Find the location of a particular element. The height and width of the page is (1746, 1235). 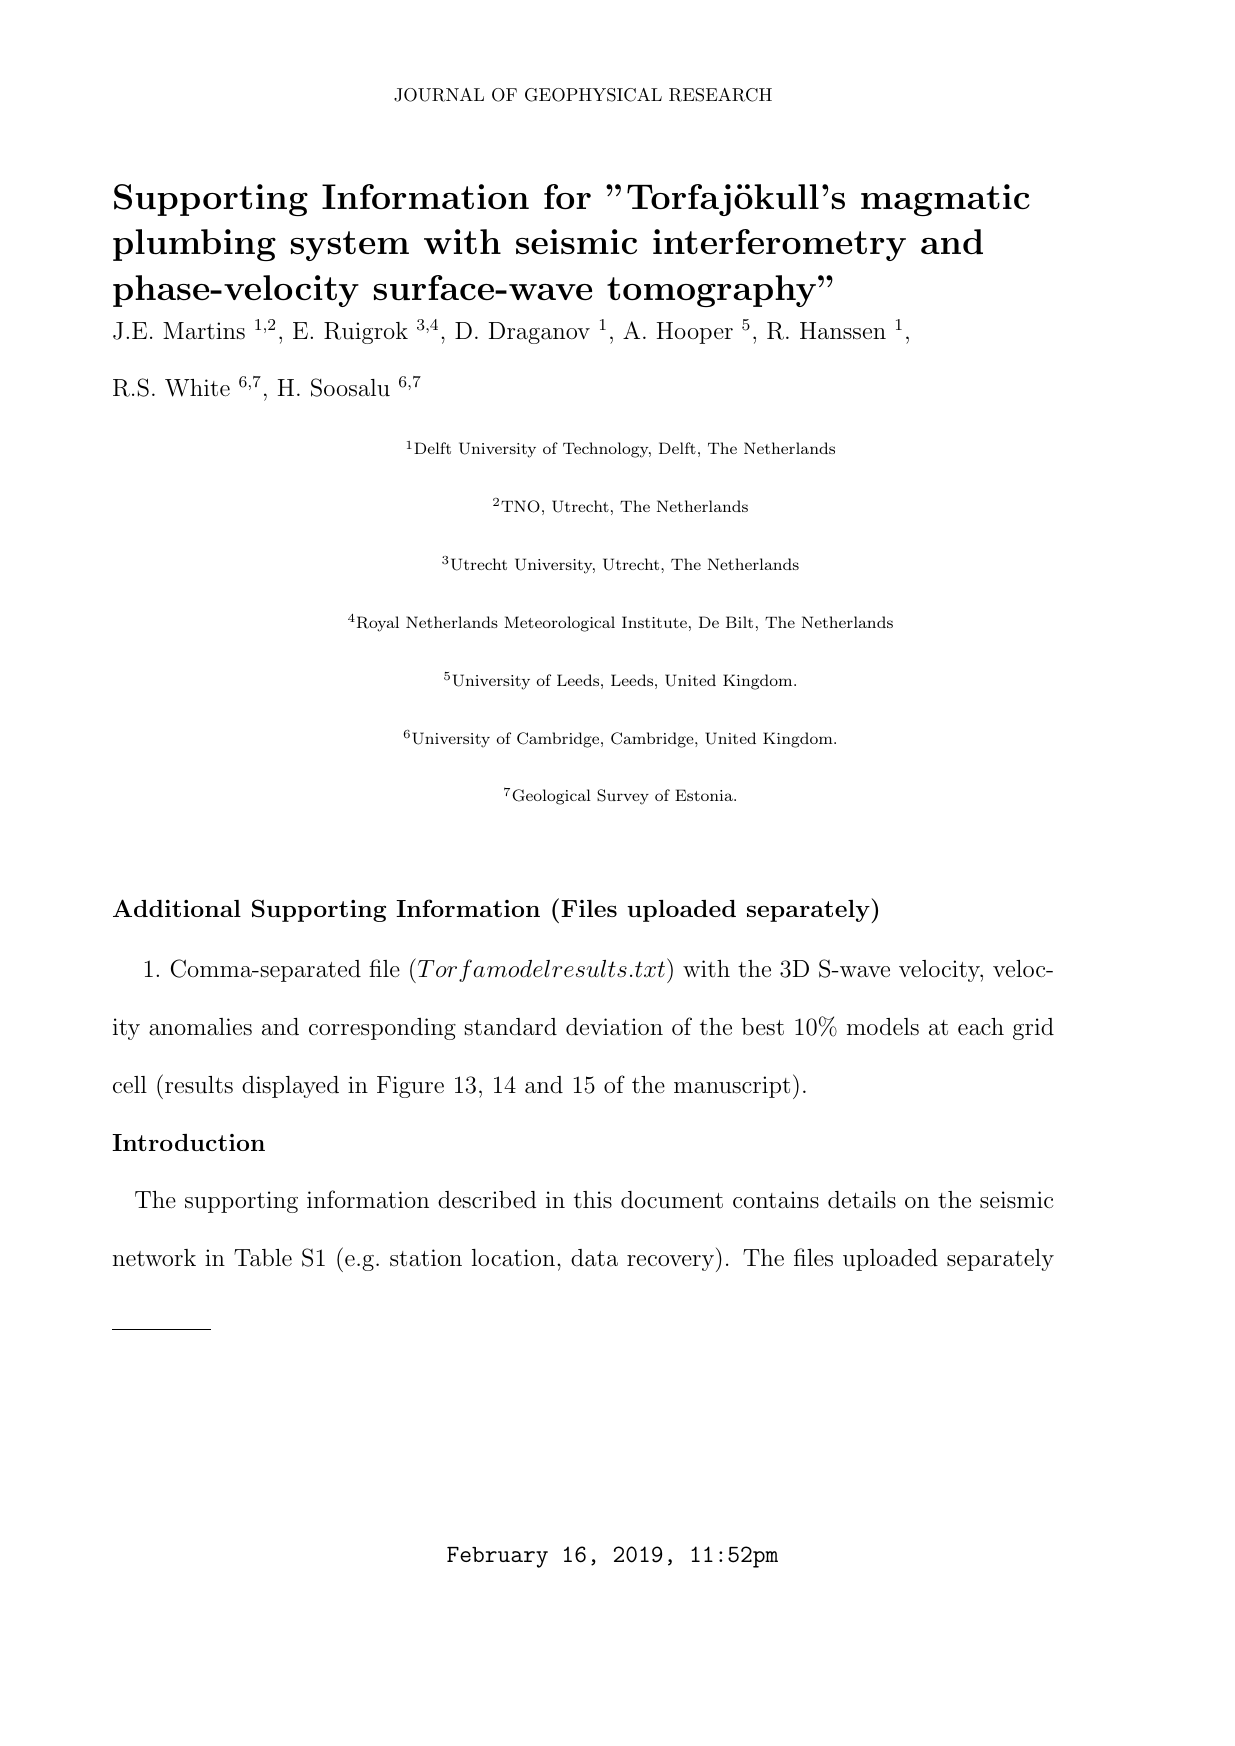

White is located at coordinates (197, 388).
